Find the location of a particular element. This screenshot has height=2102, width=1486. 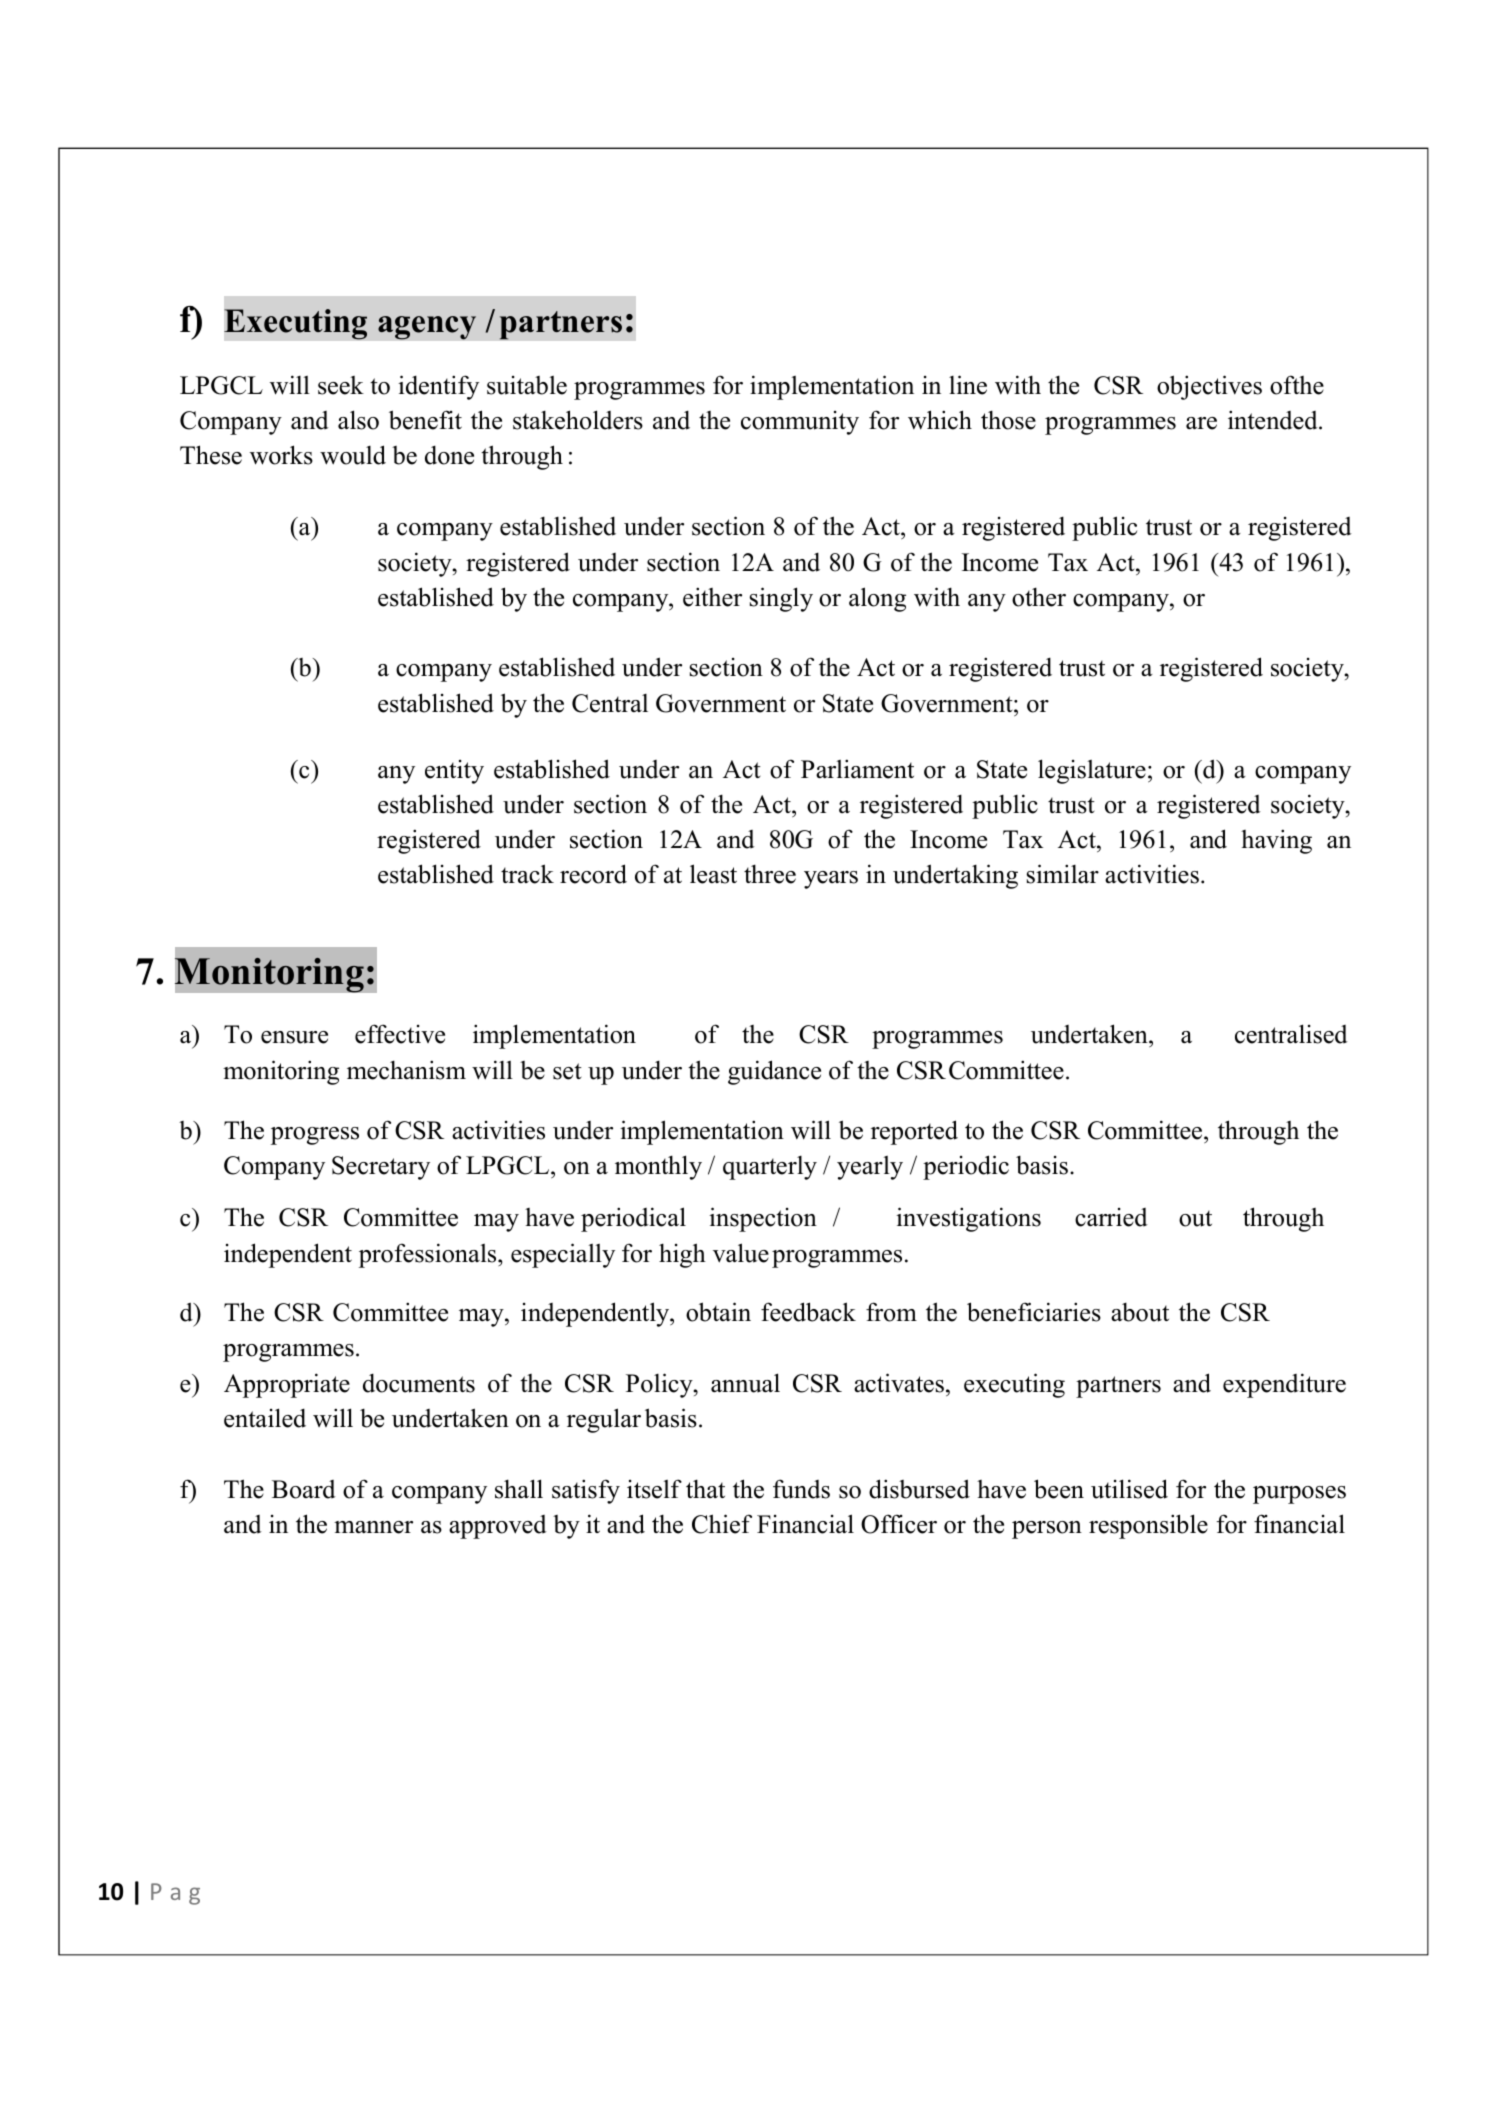

other is located at coordinates (1039, 597).
